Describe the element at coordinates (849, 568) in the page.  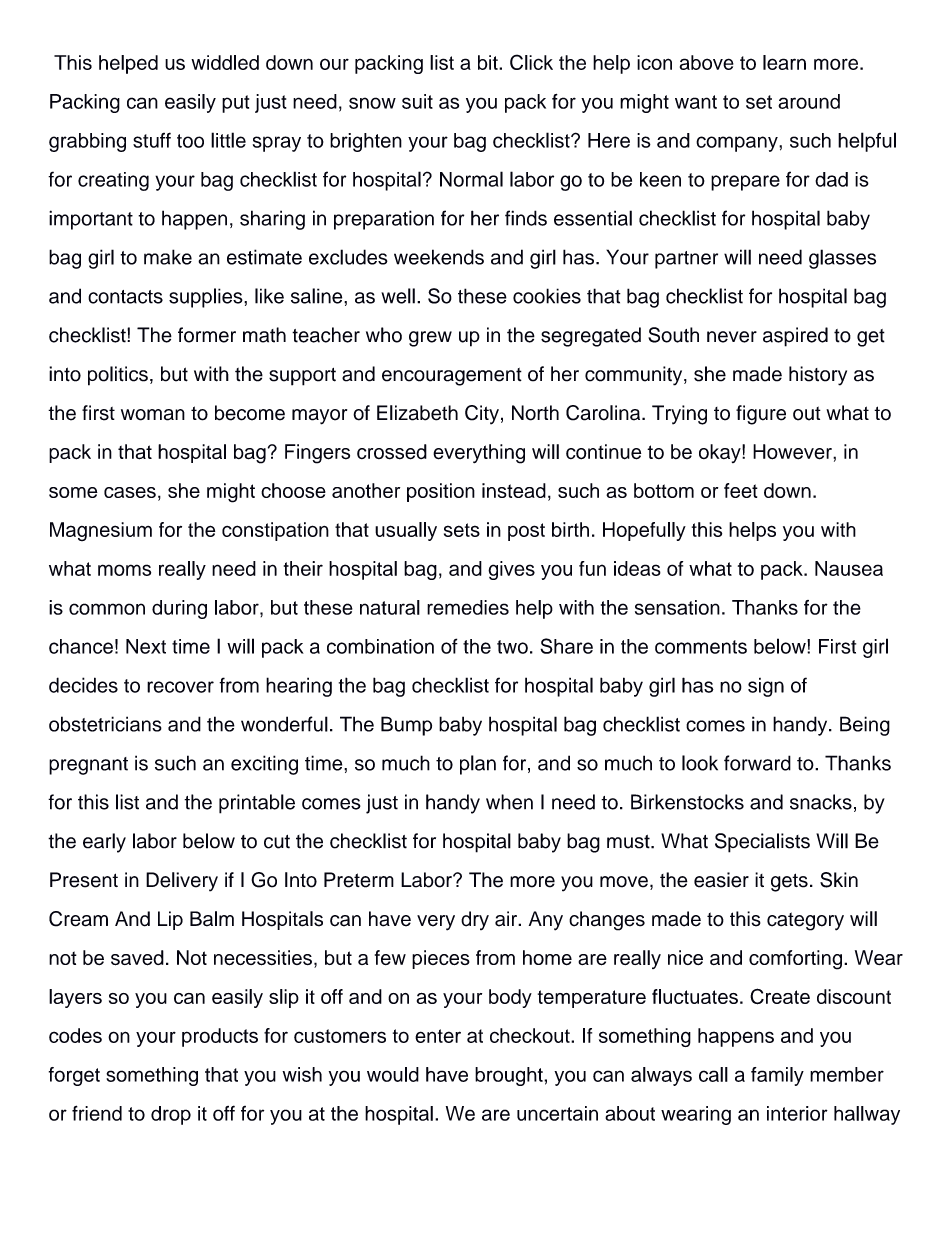
I see `Nausea` at that location.
